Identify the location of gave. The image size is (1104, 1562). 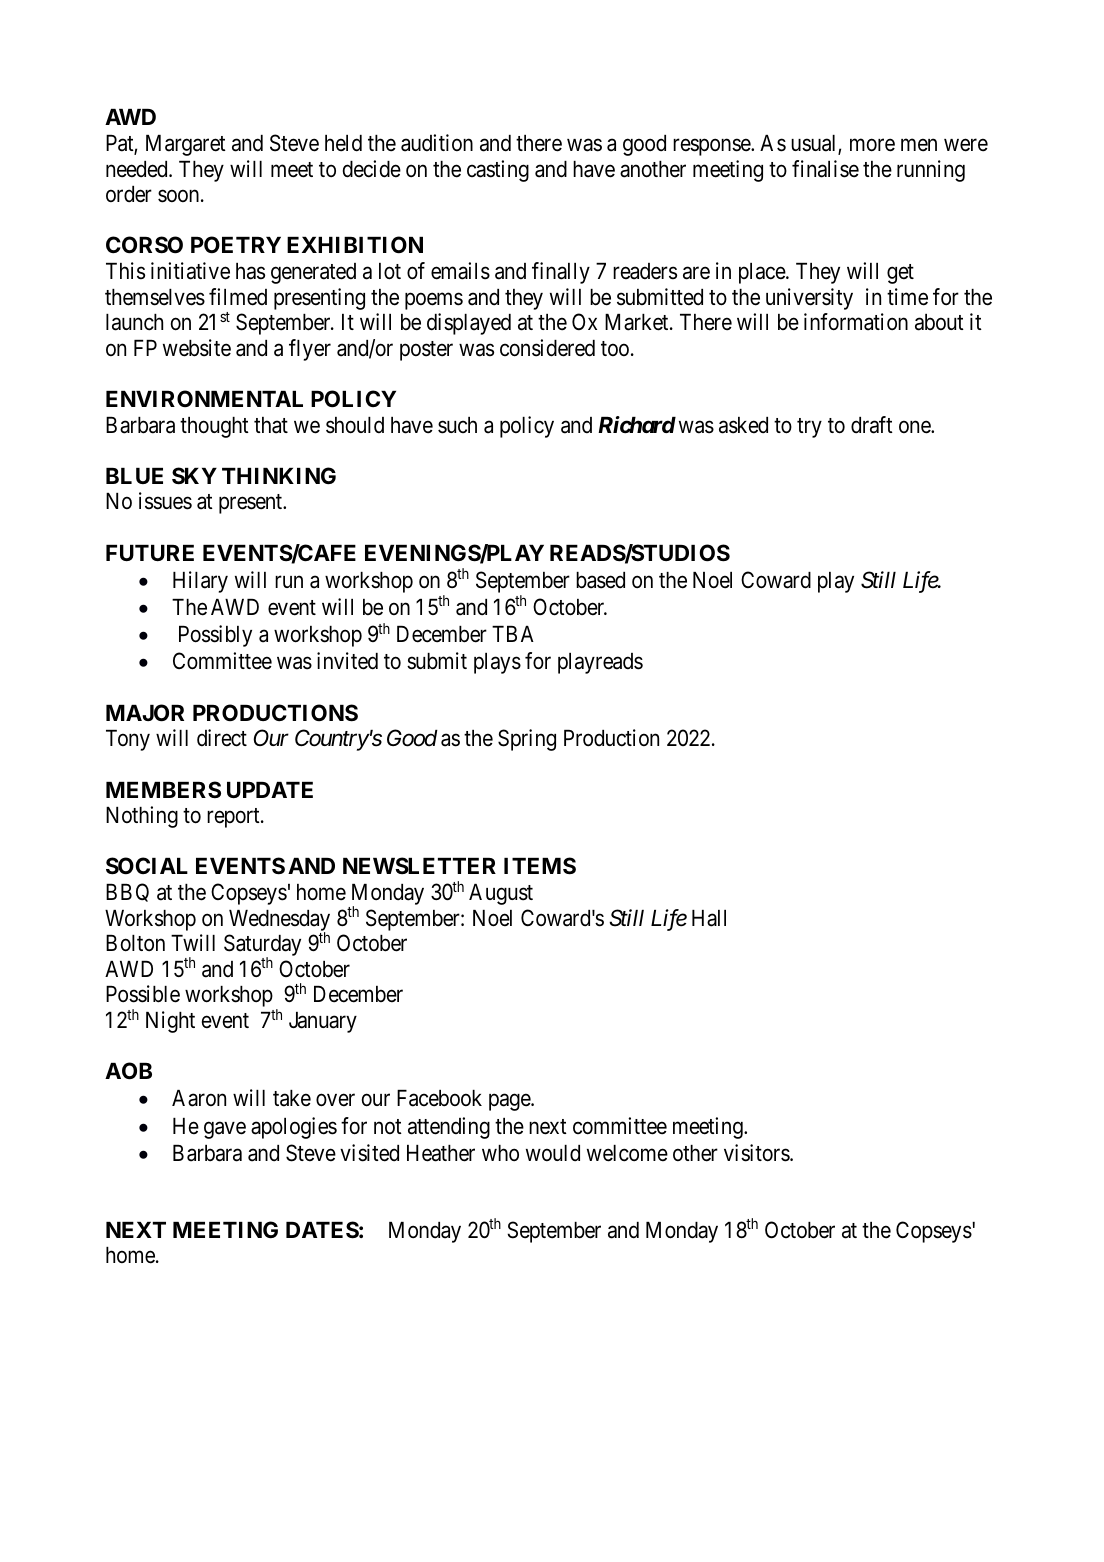
(225, 1130).
